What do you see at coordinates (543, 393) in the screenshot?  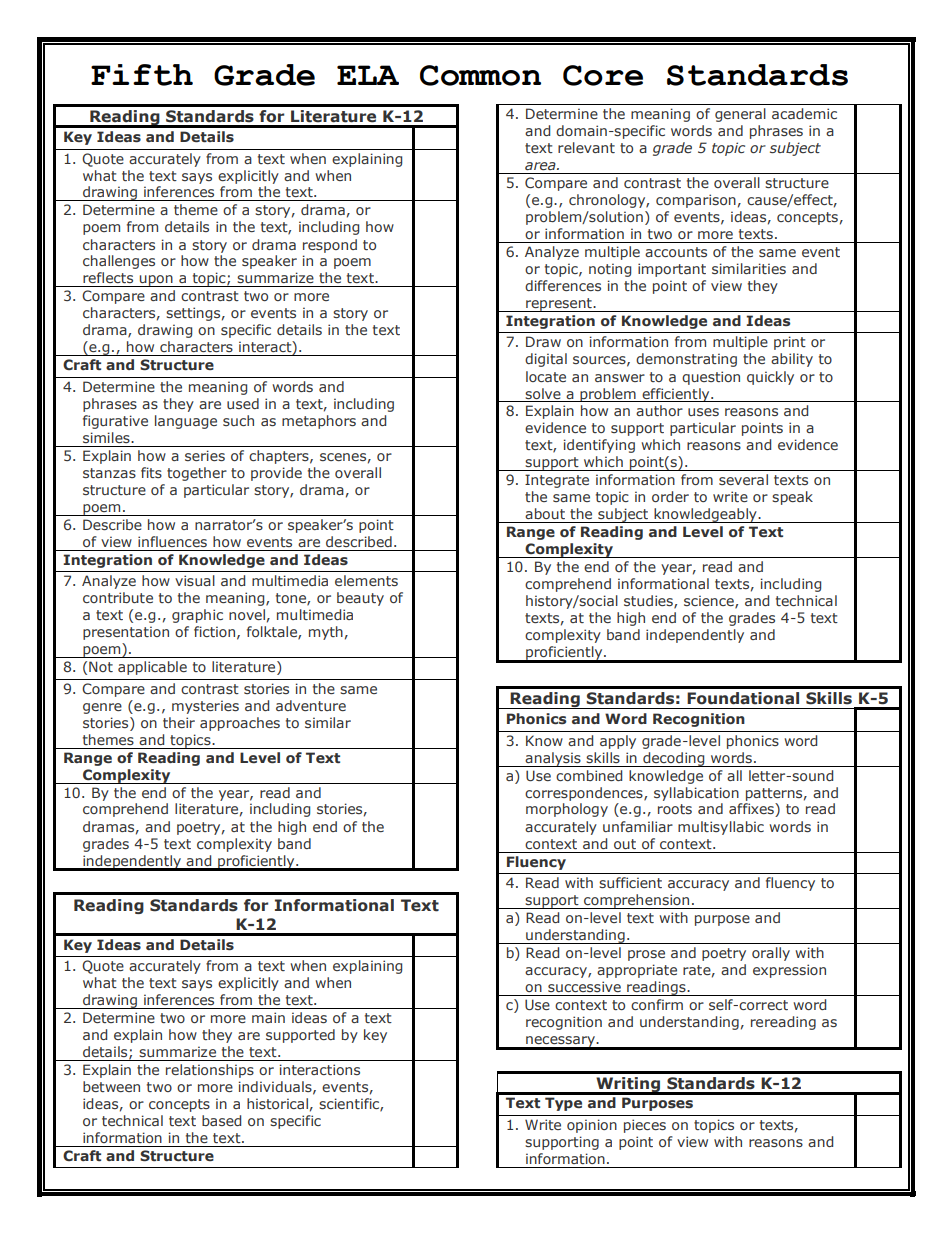 I see `solve` at bounding box center [543, 393].
